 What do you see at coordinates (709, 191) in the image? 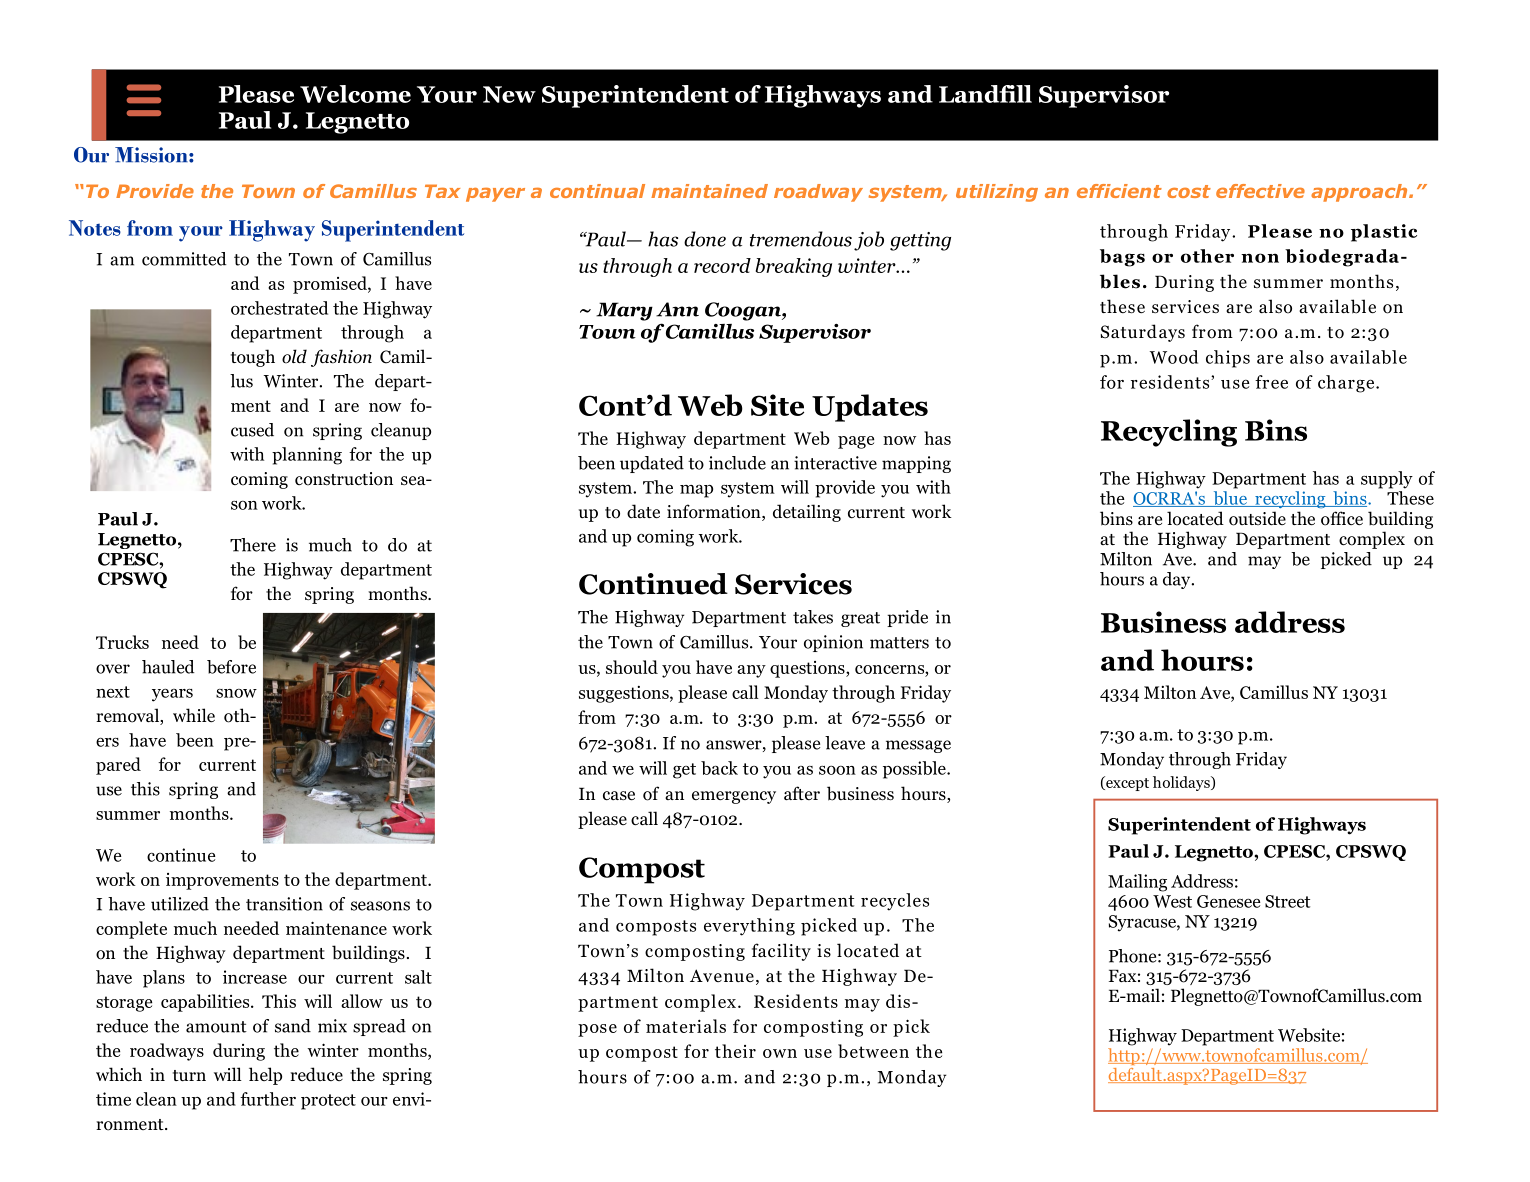
I see `maintained` at bounding box center [709, 191].
